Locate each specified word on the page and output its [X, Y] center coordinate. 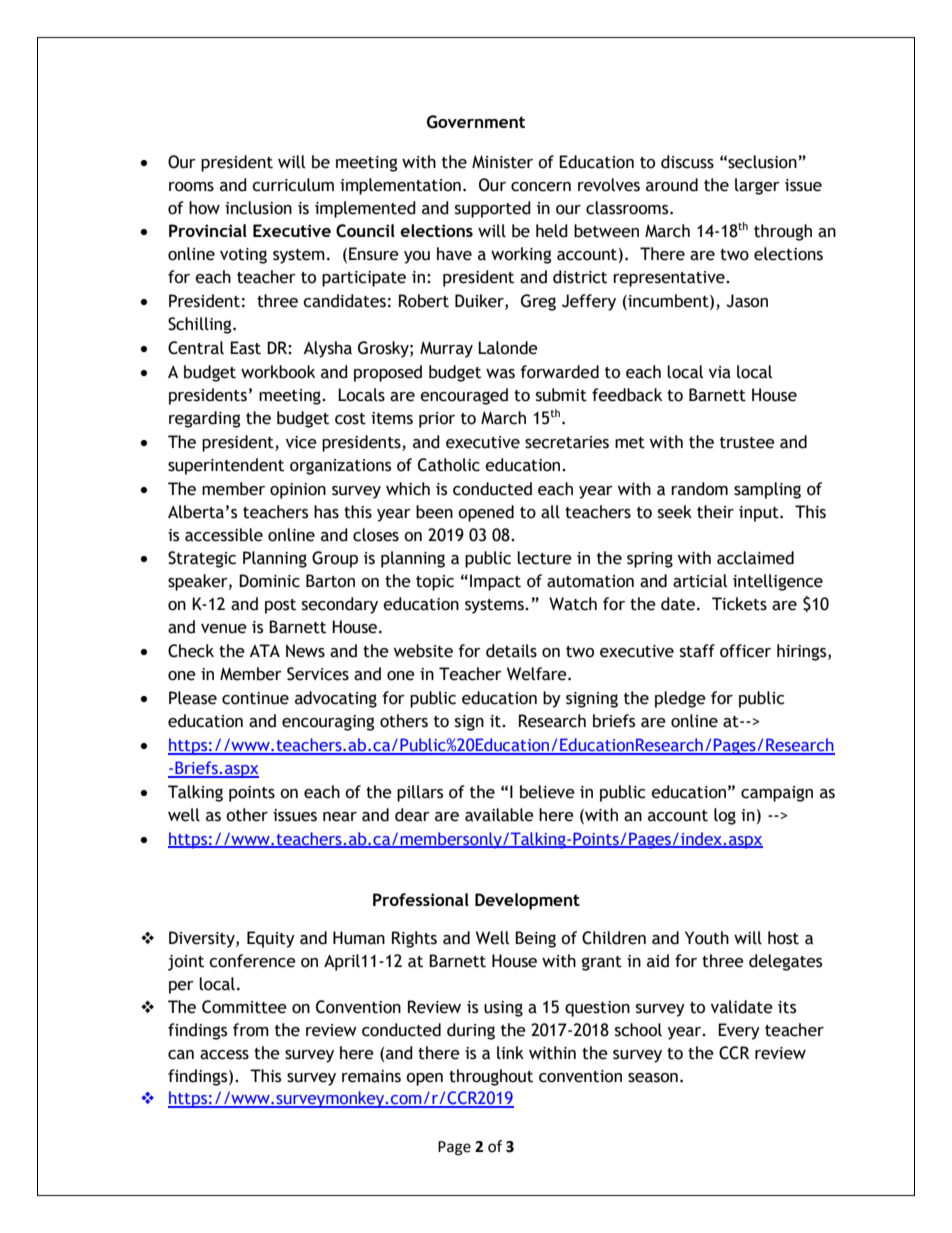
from [251, 1030]
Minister [502, 162]
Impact [495, 582]
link [510, 1053]
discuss [687, 162]
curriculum [293, 185]
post [280, 606]
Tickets [739, 604]
